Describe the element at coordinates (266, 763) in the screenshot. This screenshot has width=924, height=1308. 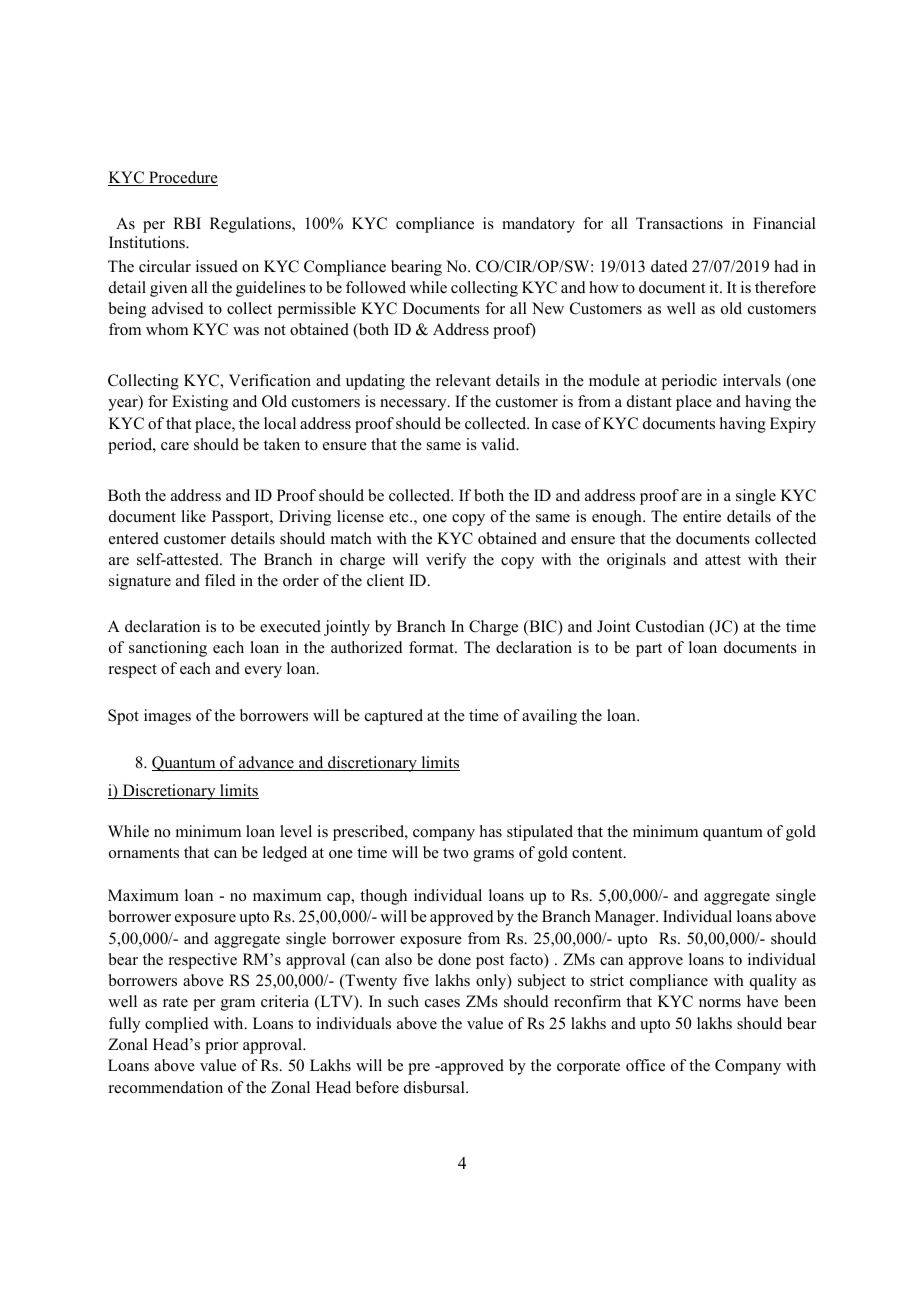
I see `advance` at that location.
